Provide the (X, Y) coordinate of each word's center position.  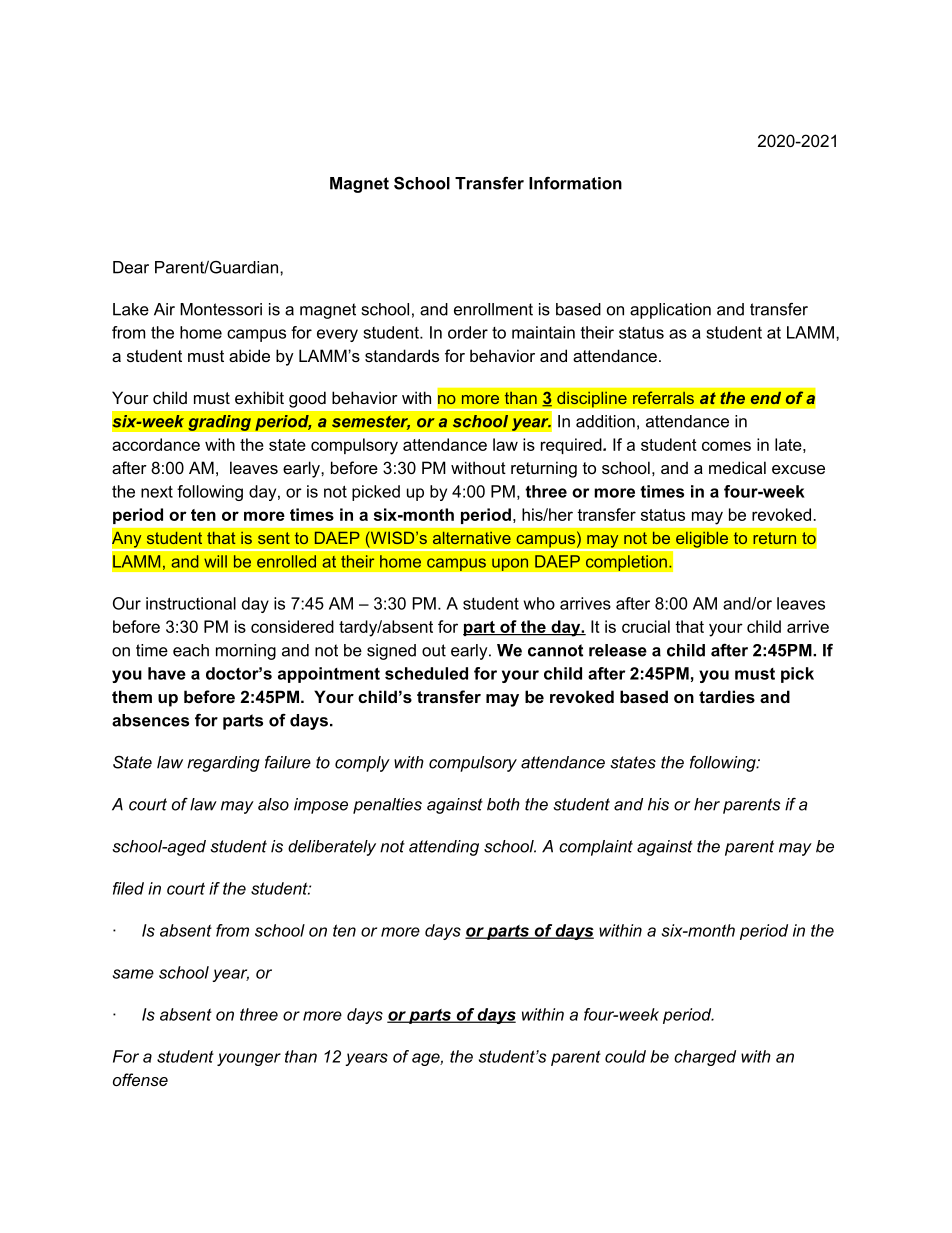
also (273, 804)
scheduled (426, 673)
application (670, 311)
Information (575, 183)
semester (371, 423)
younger (249, 1059)
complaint (596, 848)
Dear (131, 267)
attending (444, 848)
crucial (646, 626)
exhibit (259, 397)
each (191, 650)
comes (726, 446)
